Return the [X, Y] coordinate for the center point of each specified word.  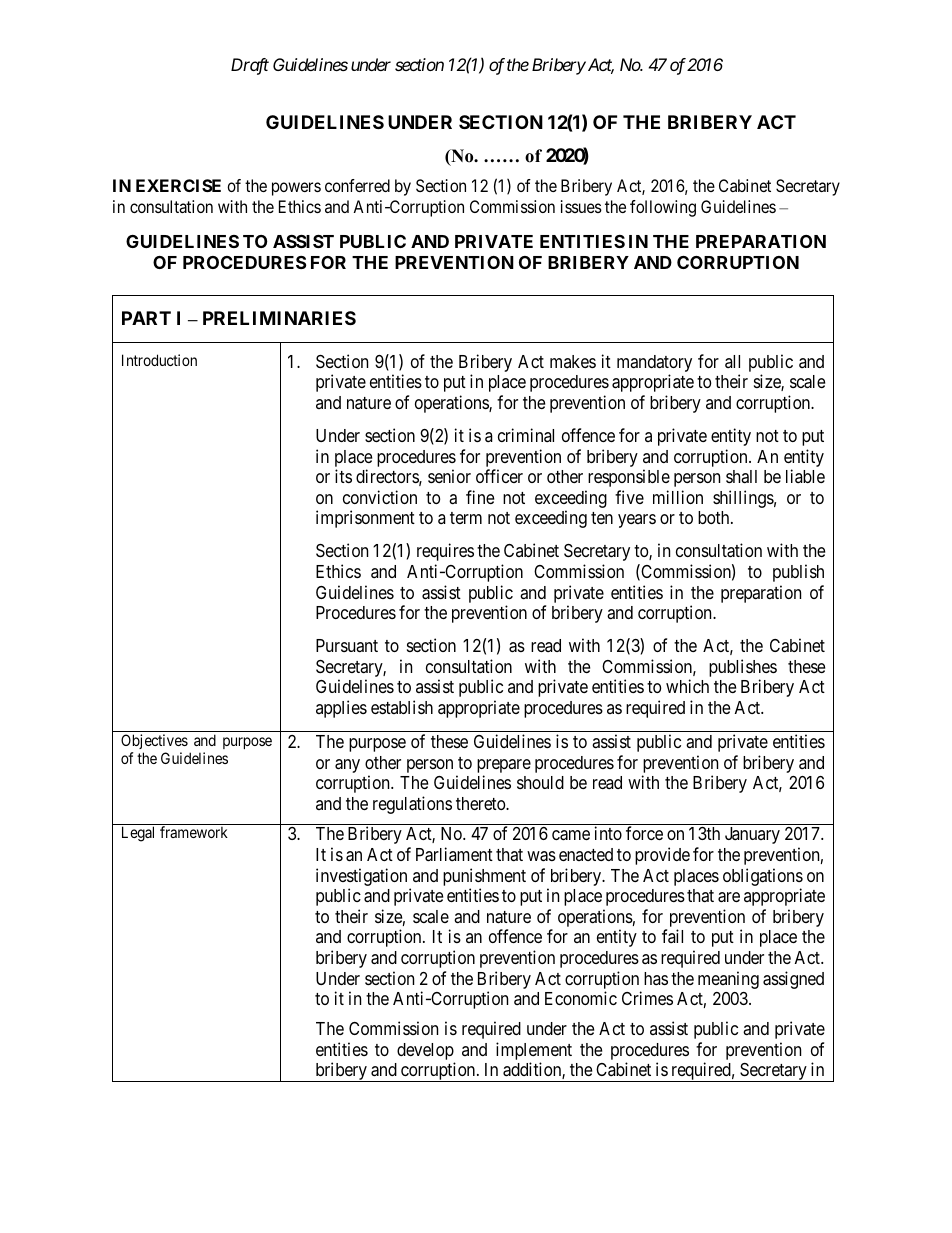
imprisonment [365, 519]
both [715, 517]
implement [534, 1051]
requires [445, 552]
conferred [357, 185]
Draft [250, 66]
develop [425, 1051]
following [663, 208]
